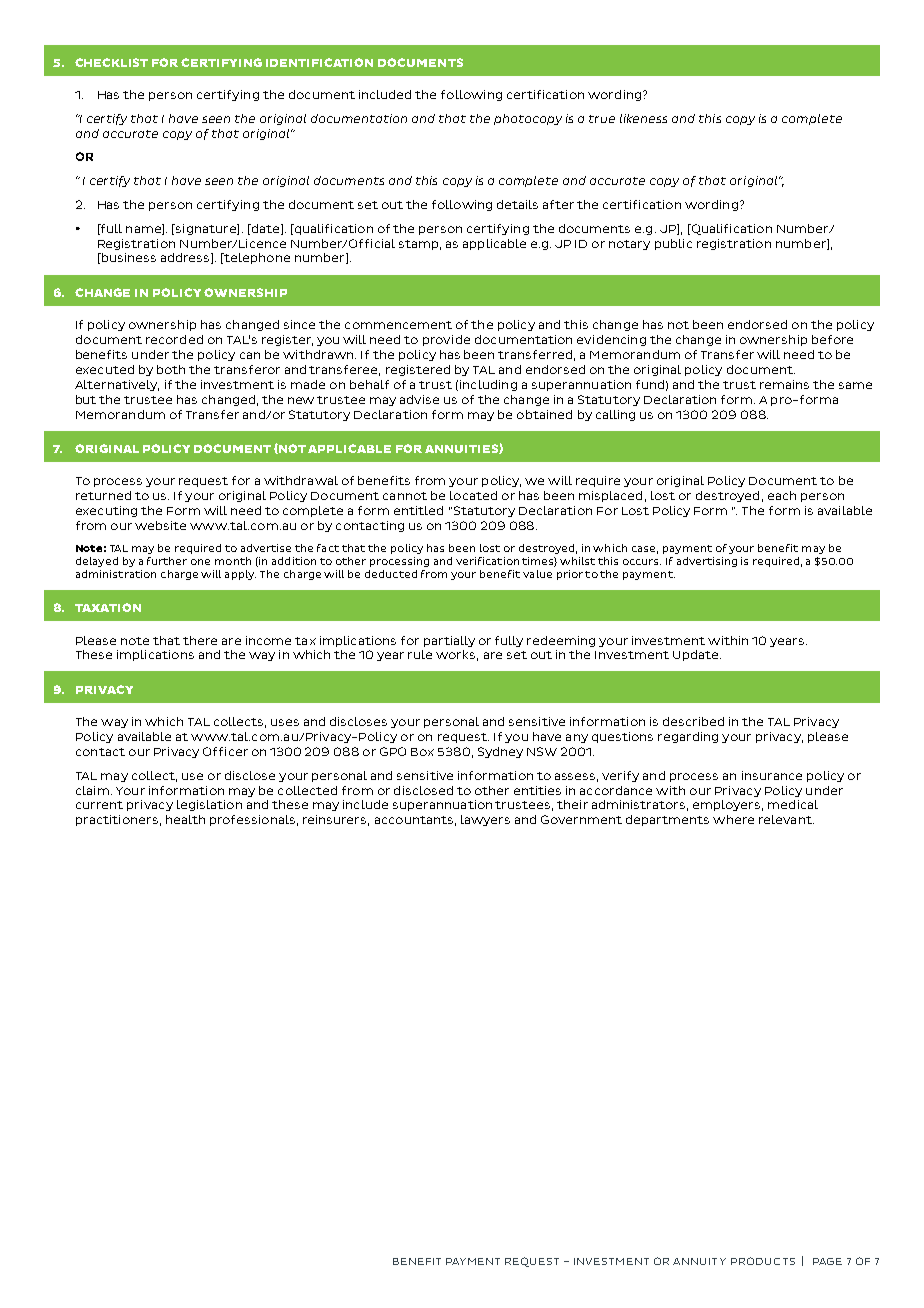 Image resolution: width=924 pixels, height=1308 pixels. What do you see at coordinates (485, 820) in the page?
I see `lawyers` at bounding box center [485, 820].
